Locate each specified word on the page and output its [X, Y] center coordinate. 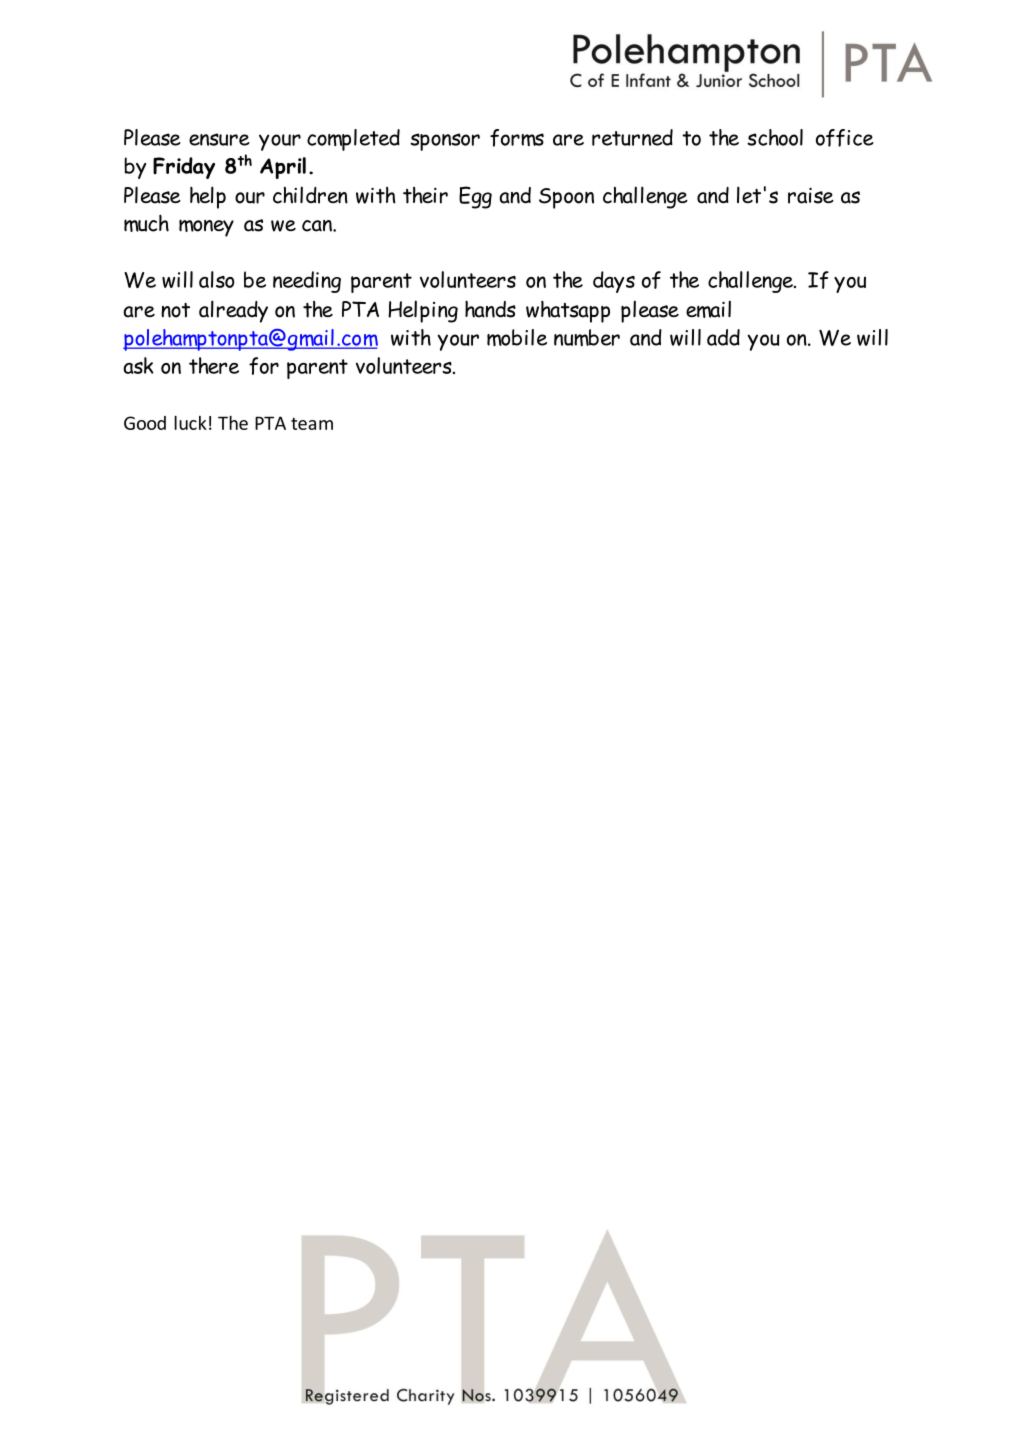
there [214, 365]
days [614, 282]
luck [190, 423]
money [206, 228]
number [587, 337]
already [233, 311]
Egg [475, 197]
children [310, 195]
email [708, 309]
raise [811, 195]
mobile [517, 337]
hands [490, 309]
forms [517, 138]
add [723, 337]
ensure [219, 139]
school [775, 137]
